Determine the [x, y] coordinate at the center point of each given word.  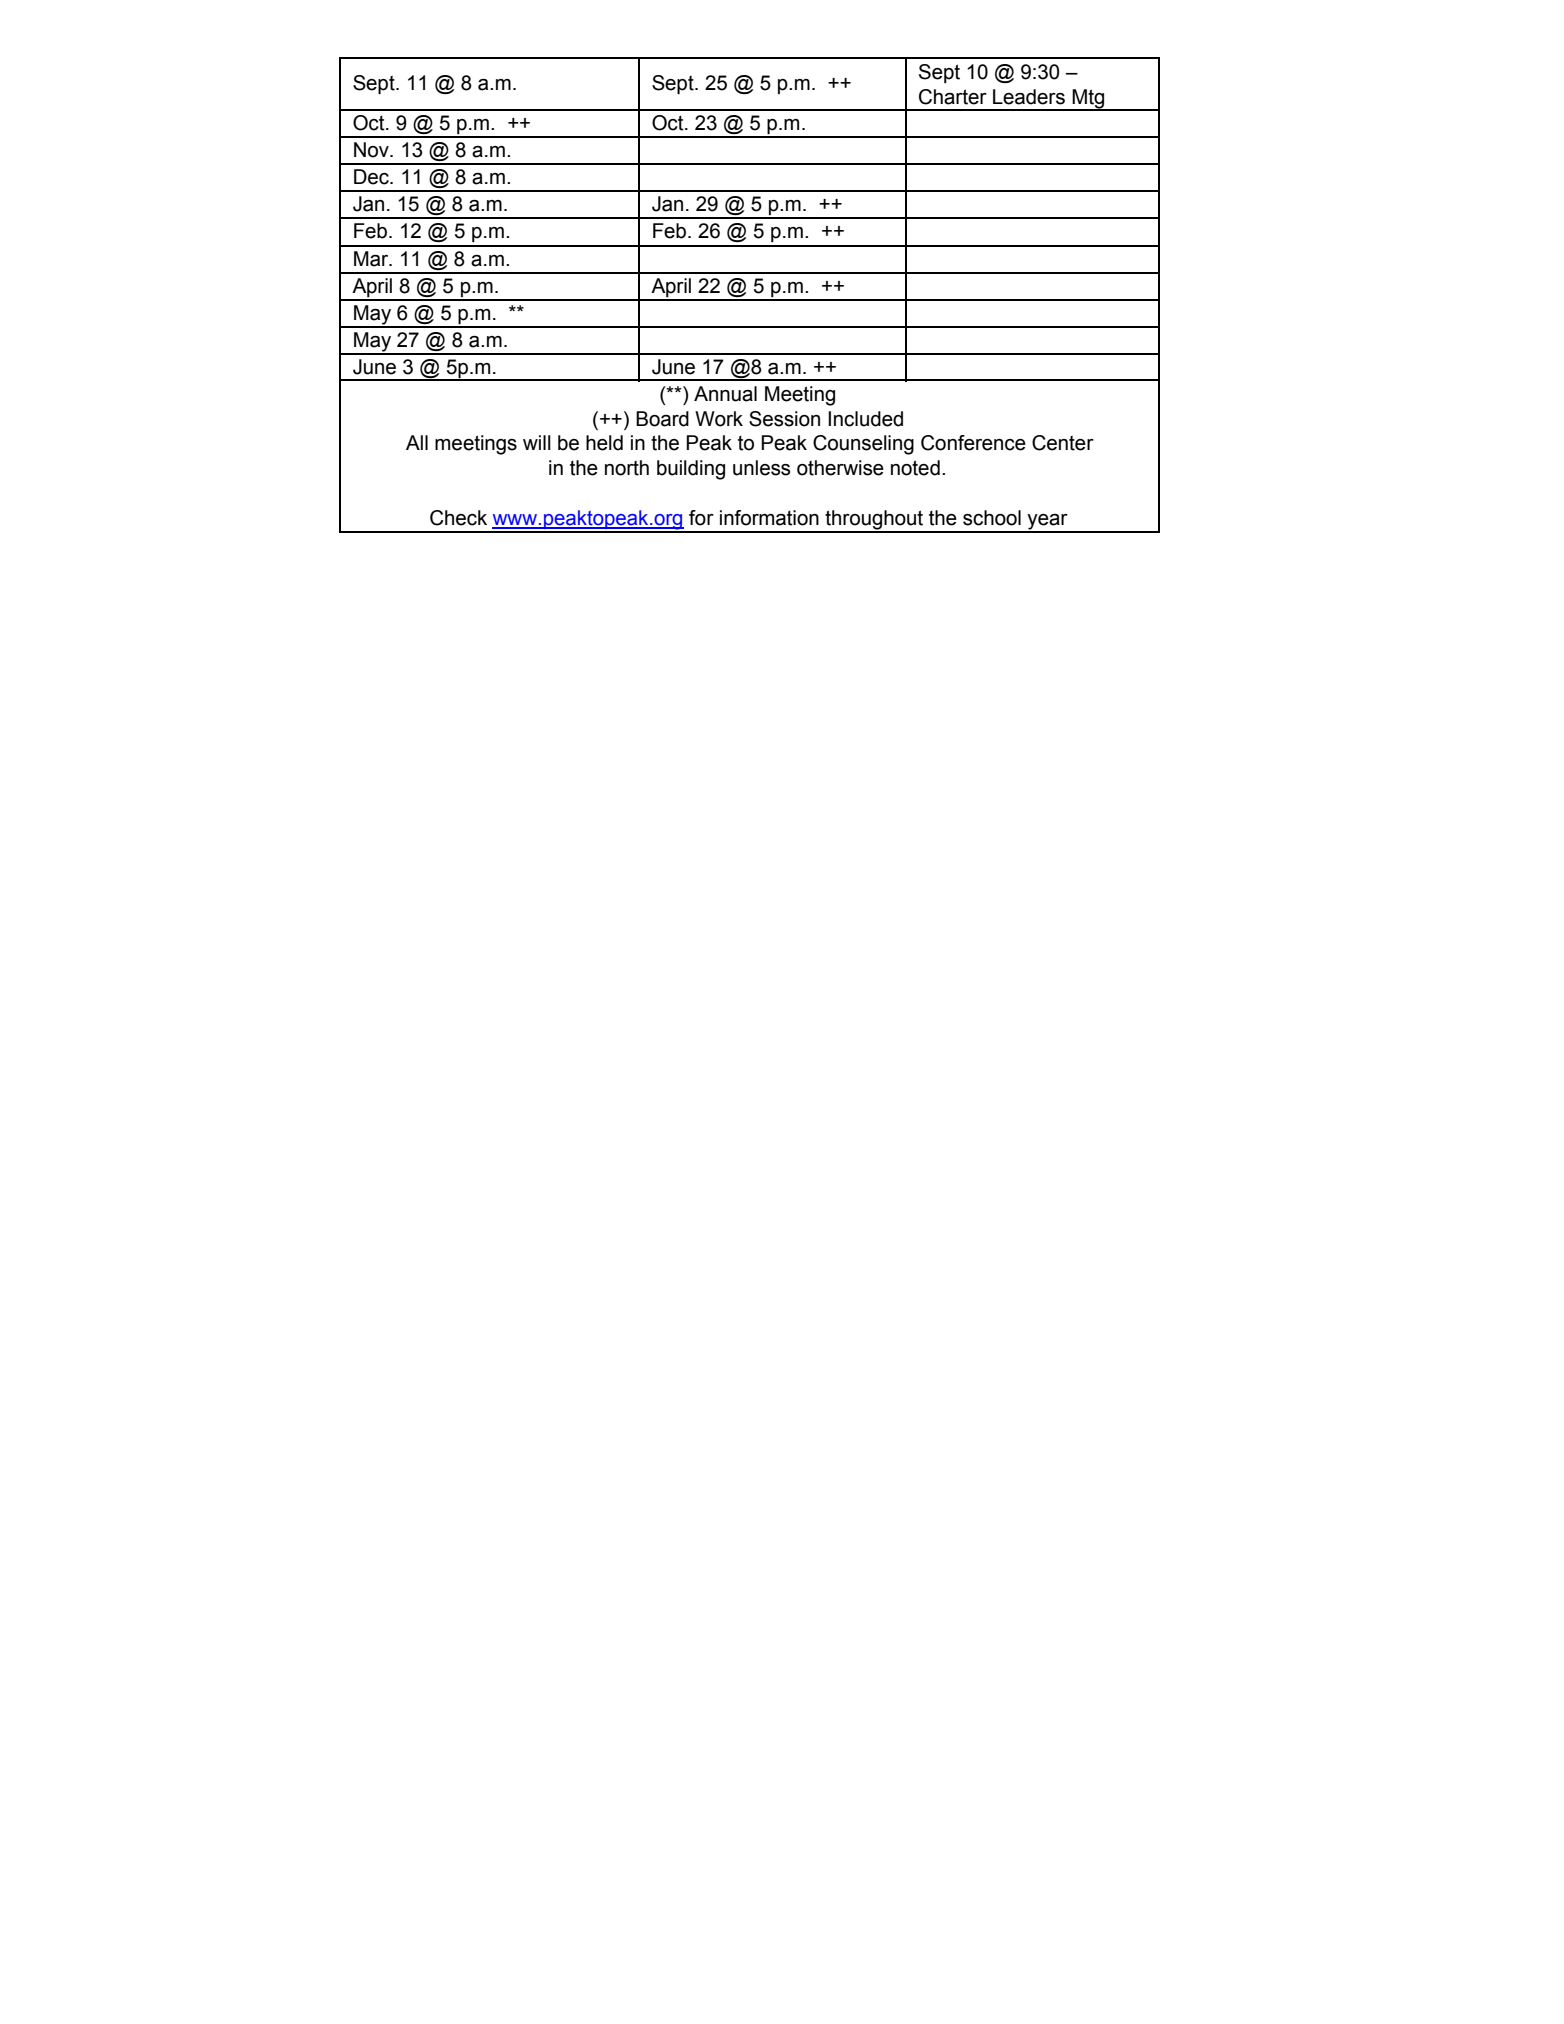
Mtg [1088, 99]
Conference [973, 443]
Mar [372, 259]
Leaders [1029, 97]
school [992, 518]
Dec [372, 177]
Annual [725, 394]
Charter [953, 97]
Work [719, 419]
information [769, 518]
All [417, 442]
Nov [372, 150]
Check [458, 518]
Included [865, 419]
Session [784, 419]
